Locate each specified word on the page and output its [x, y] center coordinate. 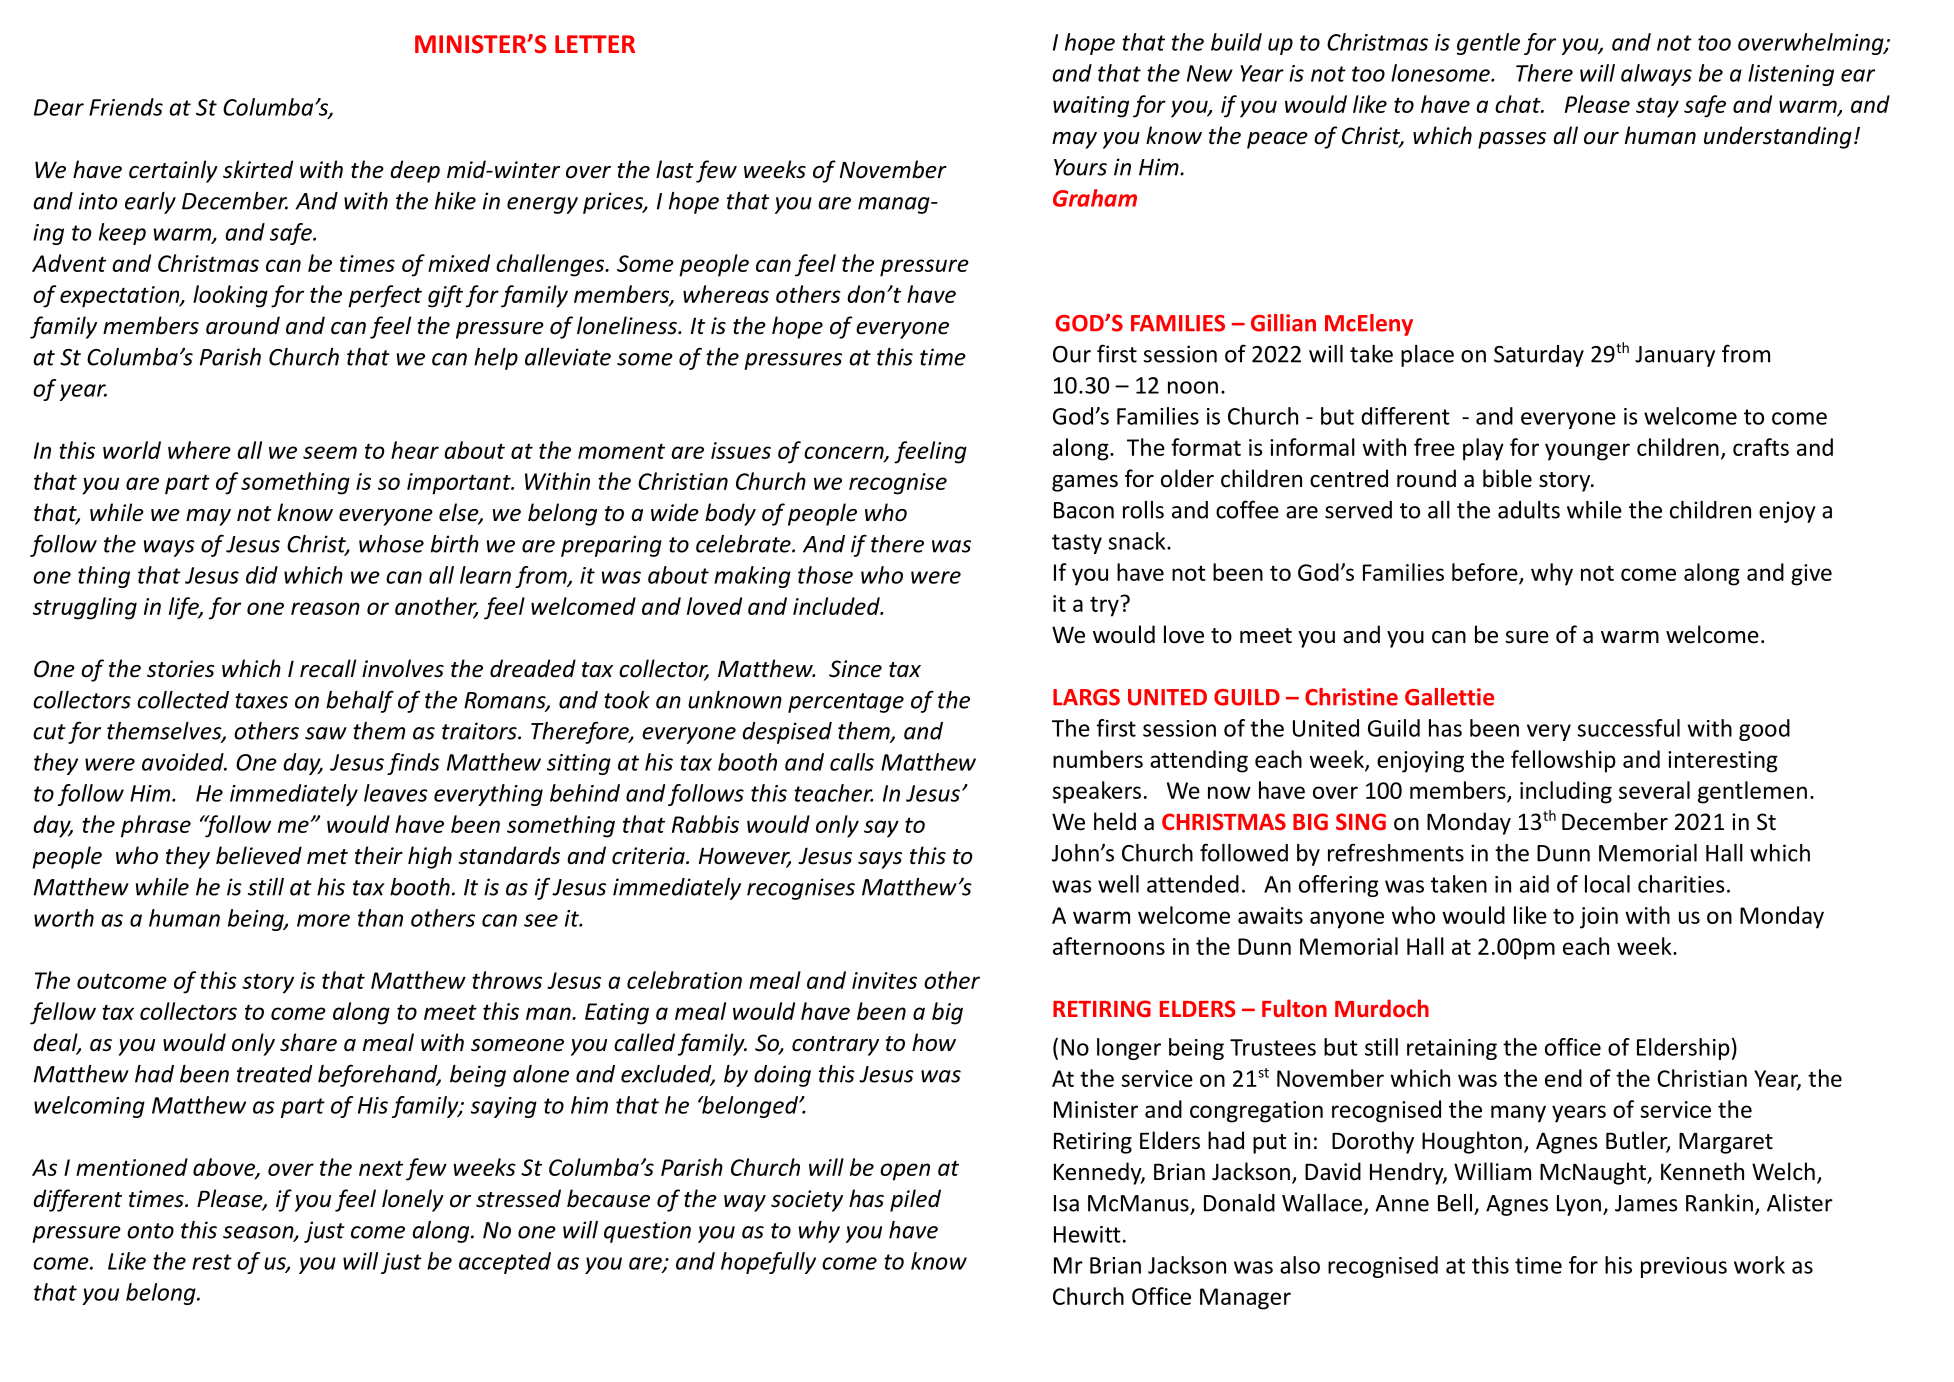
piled [915, 1200]
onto [150, 1231]
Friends [126, 107]
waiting [1091, 107]
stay [1657, 107]
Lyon [1579, 1205]
